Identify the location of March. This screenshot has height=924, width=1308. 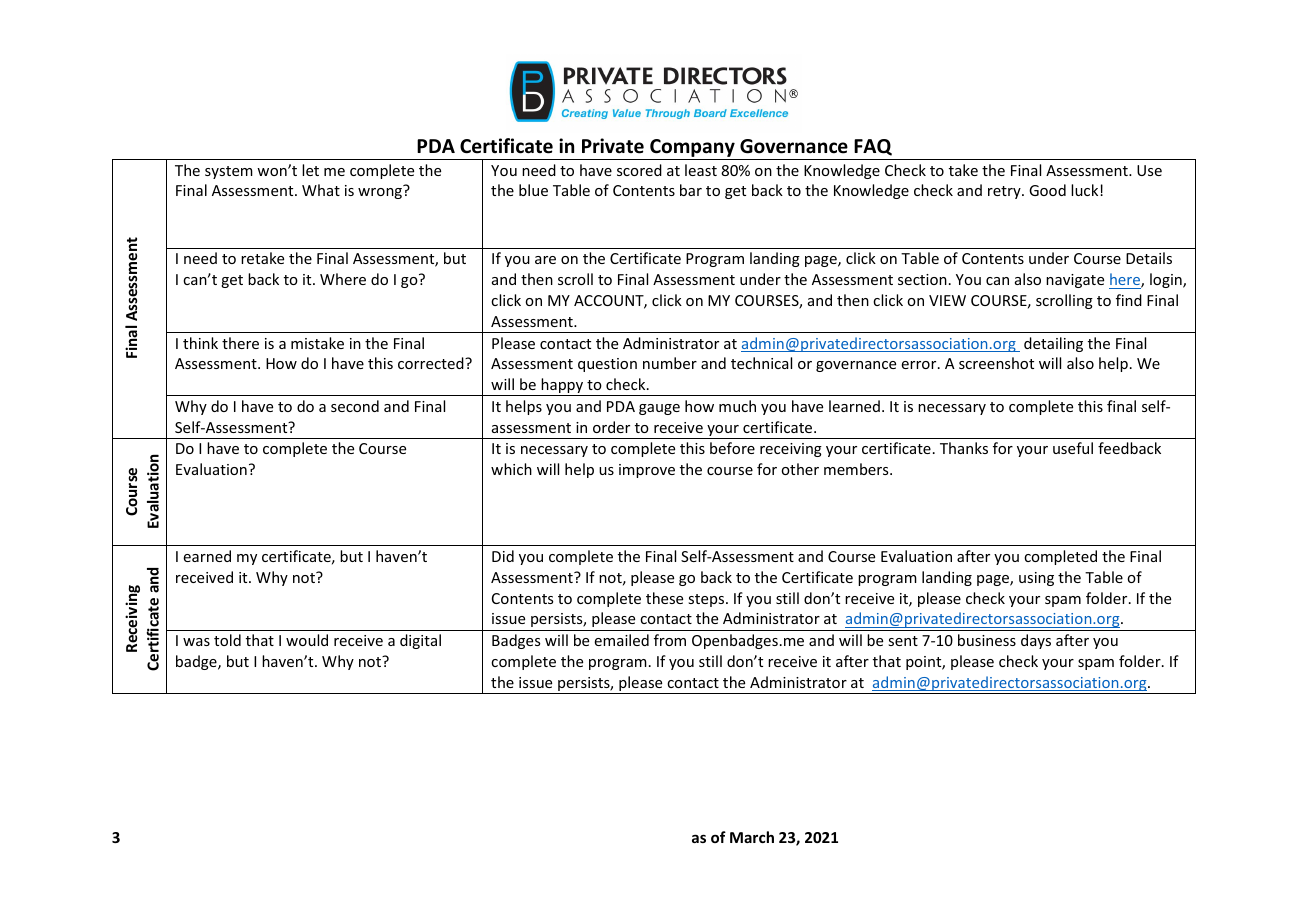
(752, 837).
